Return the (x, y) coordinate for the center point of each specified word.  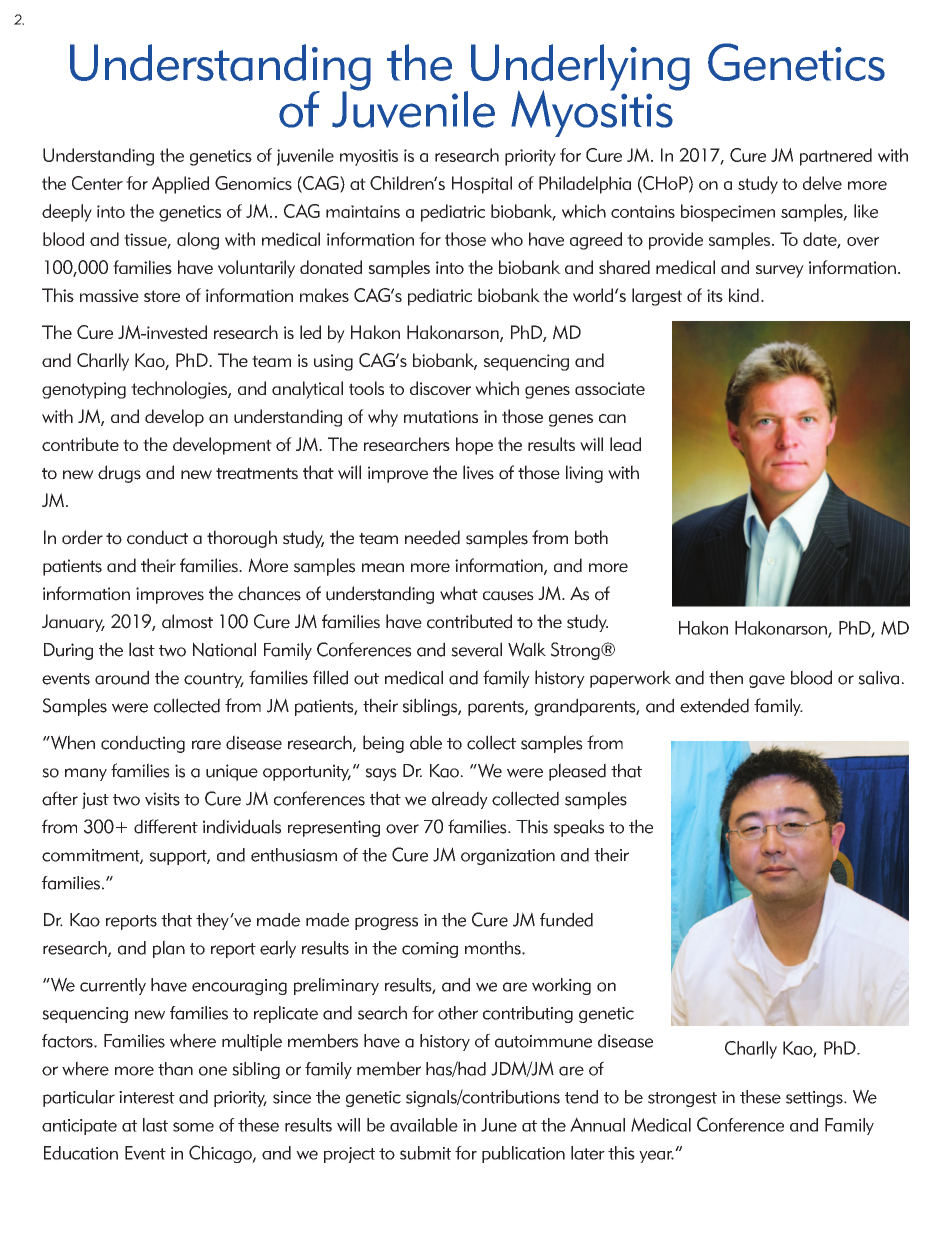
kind (744, 295)
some (193, 1127)
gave (767, 681)
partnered (836, 157)
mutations (441, 416)
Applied (180, 185)
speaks (579, 828)
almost (187, 621)
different (166, 826)
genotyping (84, 390)
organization (508, 857)
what (459, 593)
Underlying (580, 68)
